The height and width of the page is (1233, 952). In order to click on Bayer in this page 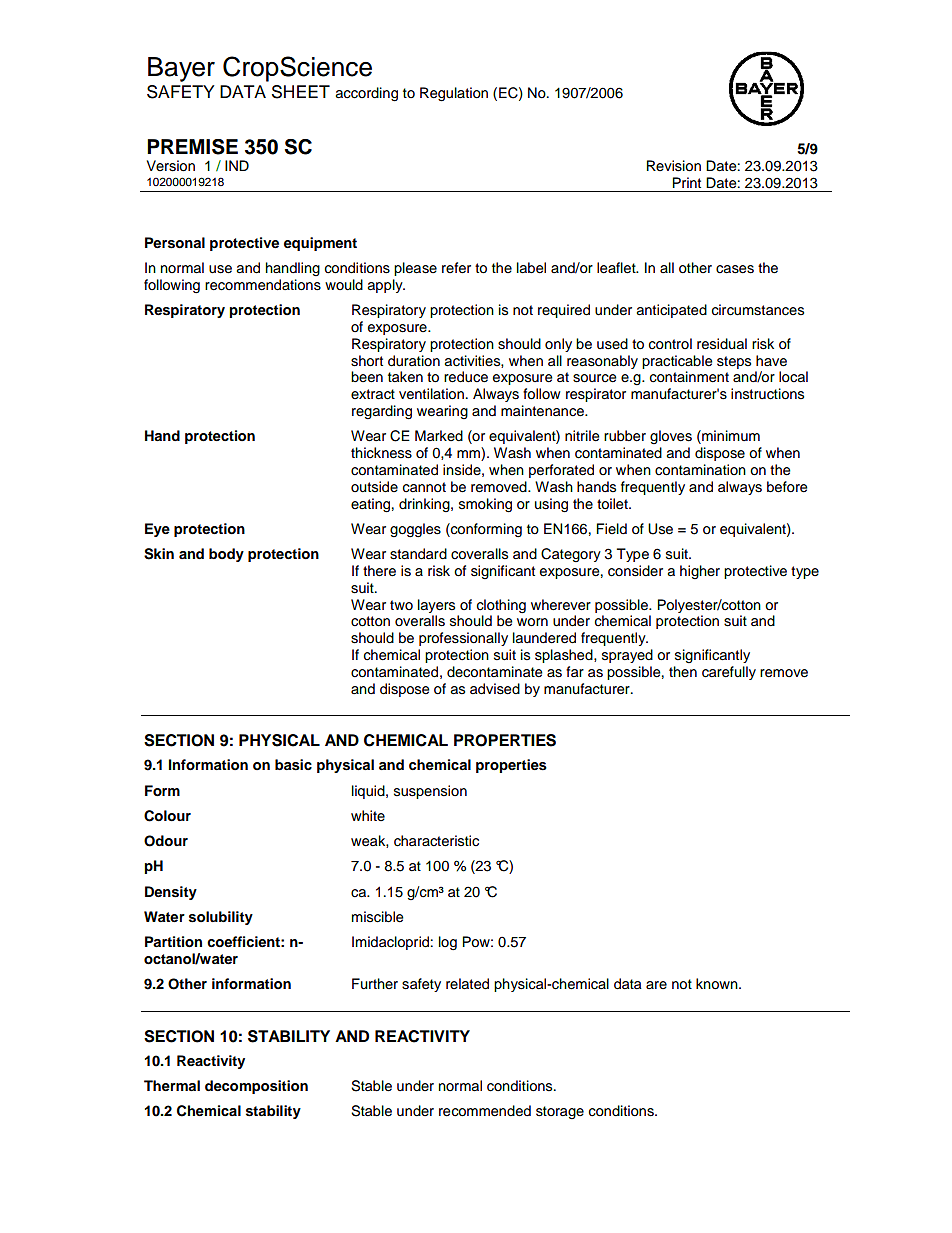, I will do `click(181, 69)`.
